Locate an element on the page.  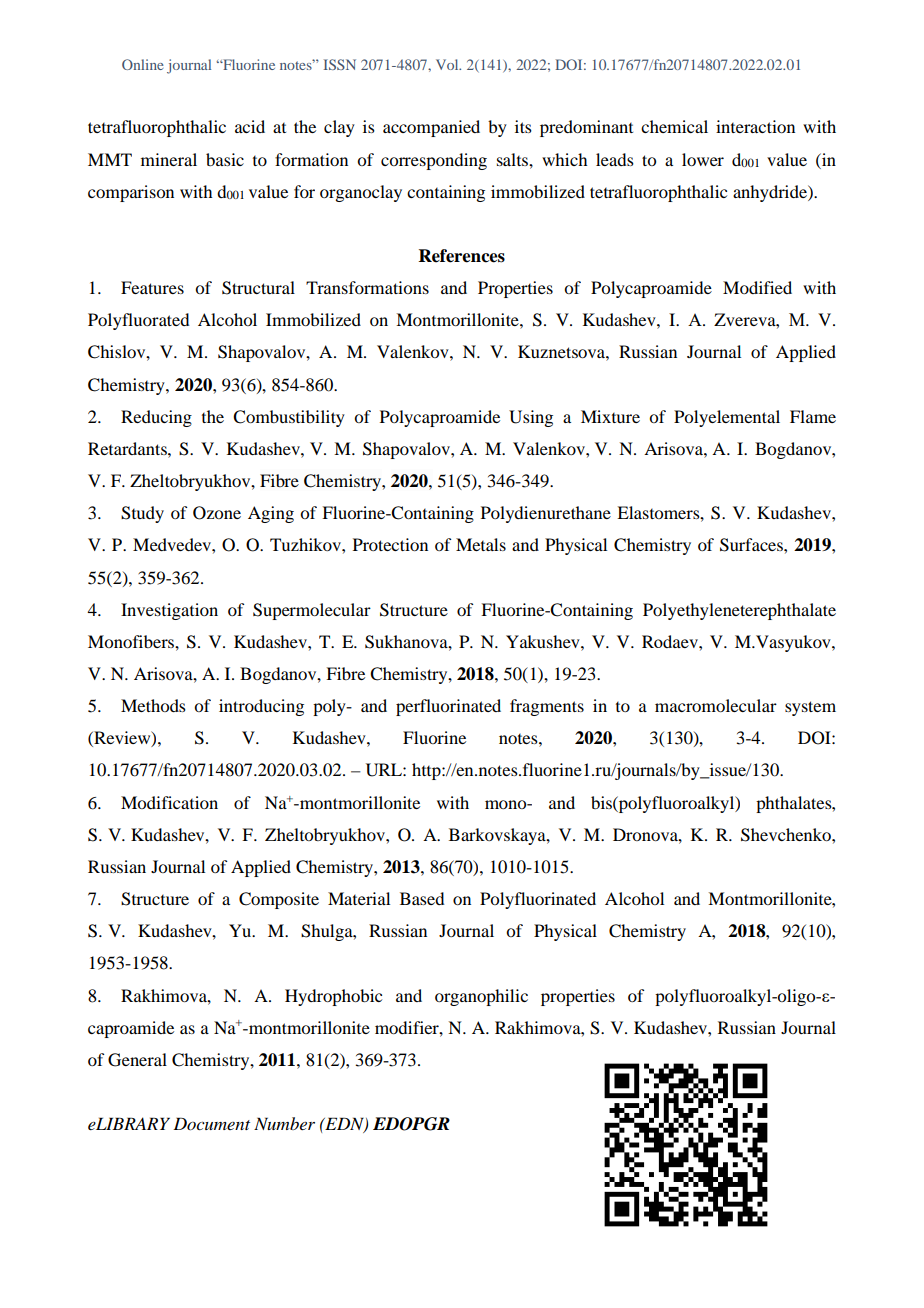
Vol is located at coordinates (448, 64).
